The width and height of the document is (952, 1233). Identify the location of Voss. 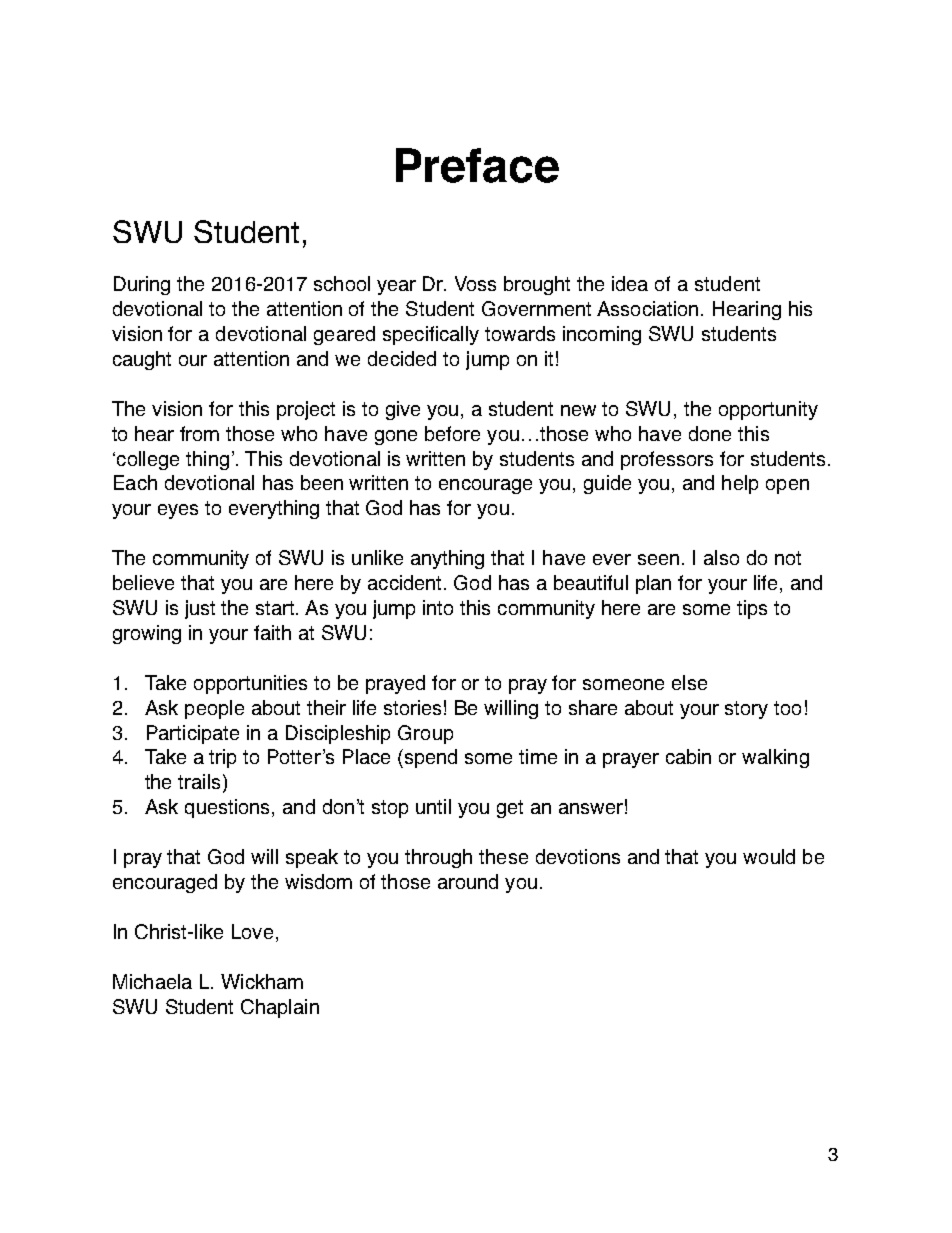
(475, 283).
